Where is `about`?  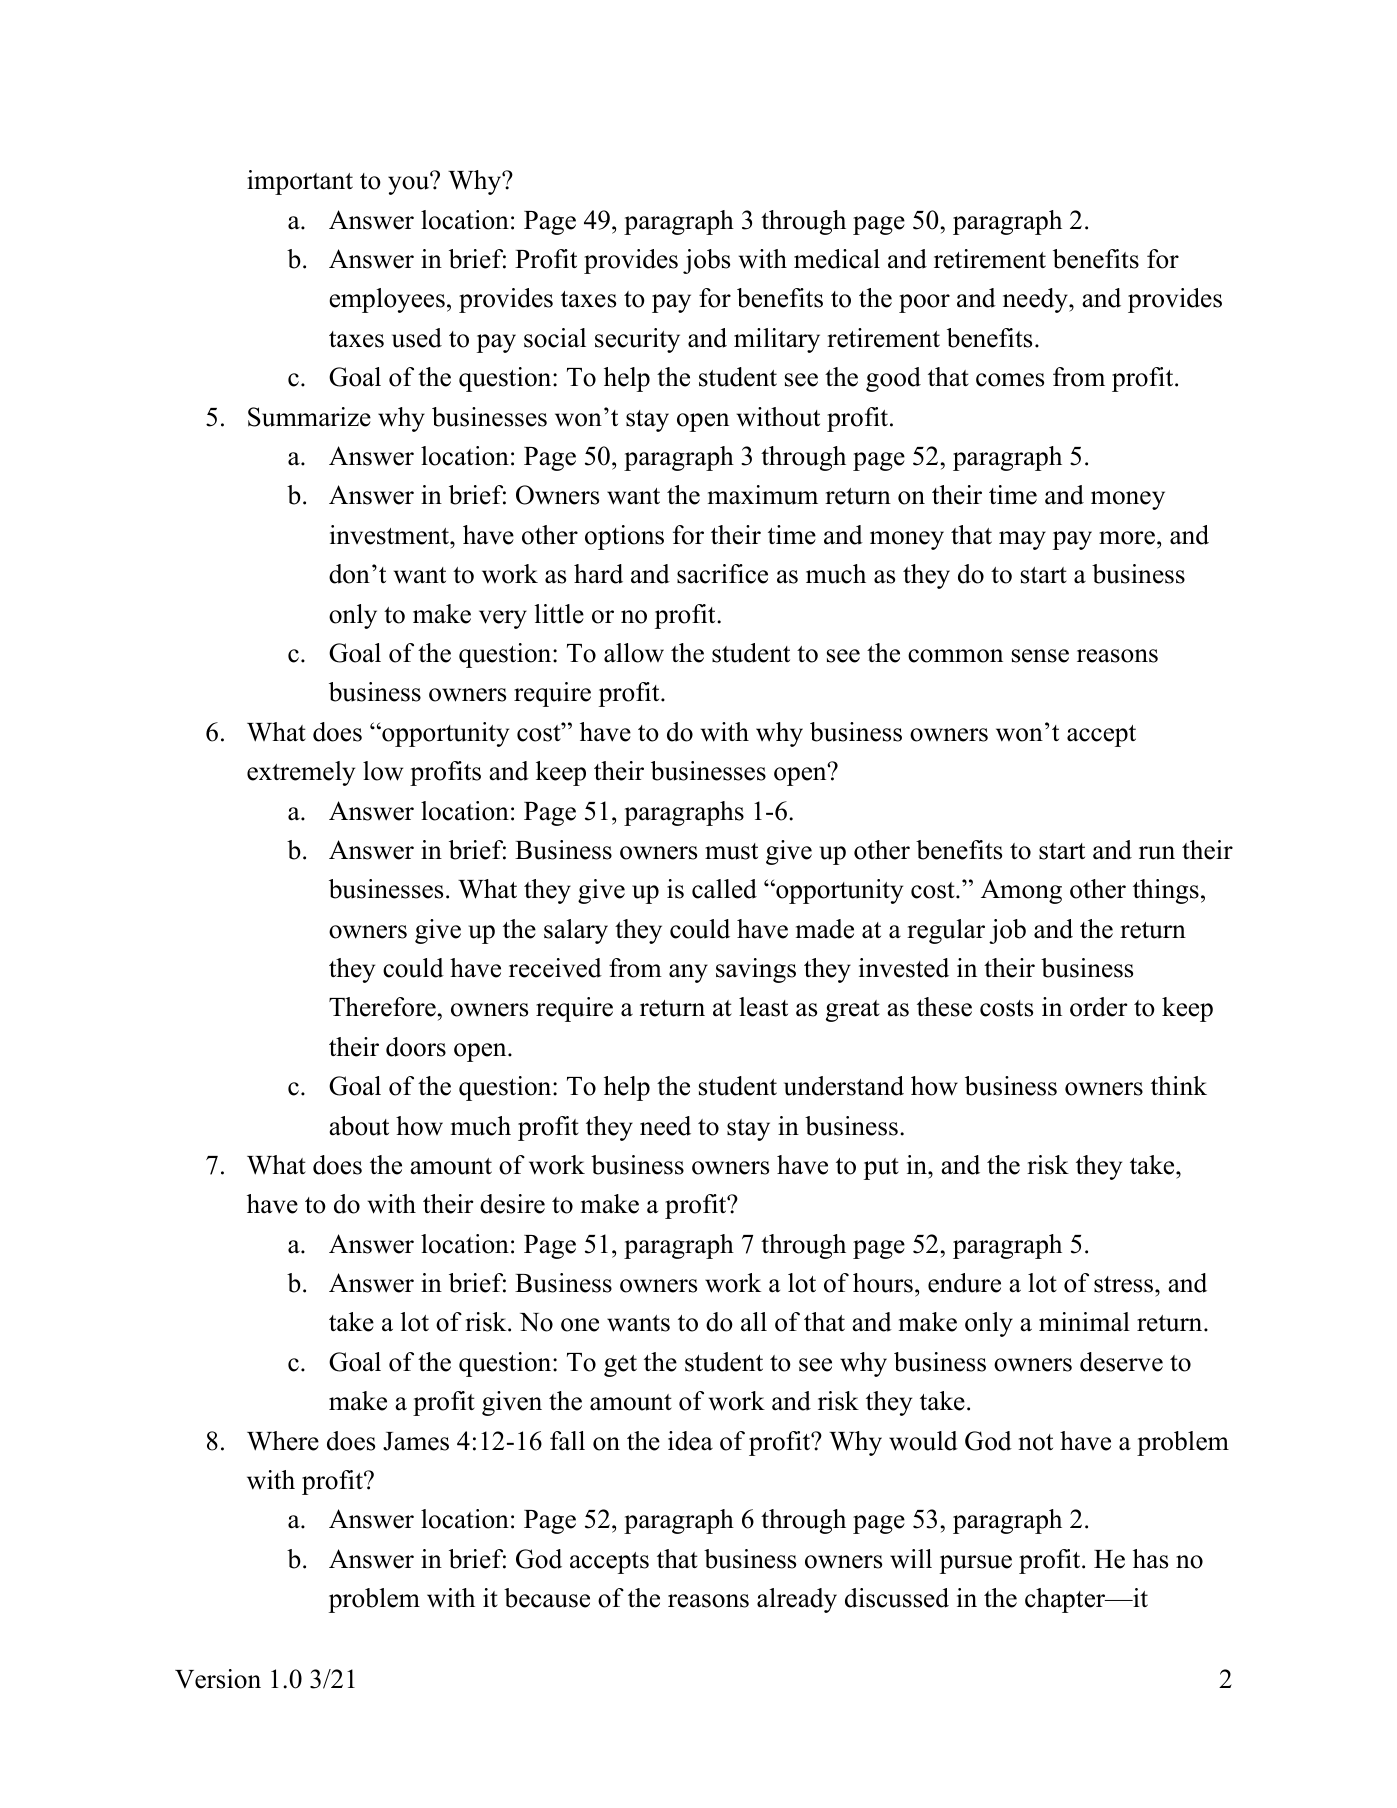
about is located at coordinates (359, 1126).
